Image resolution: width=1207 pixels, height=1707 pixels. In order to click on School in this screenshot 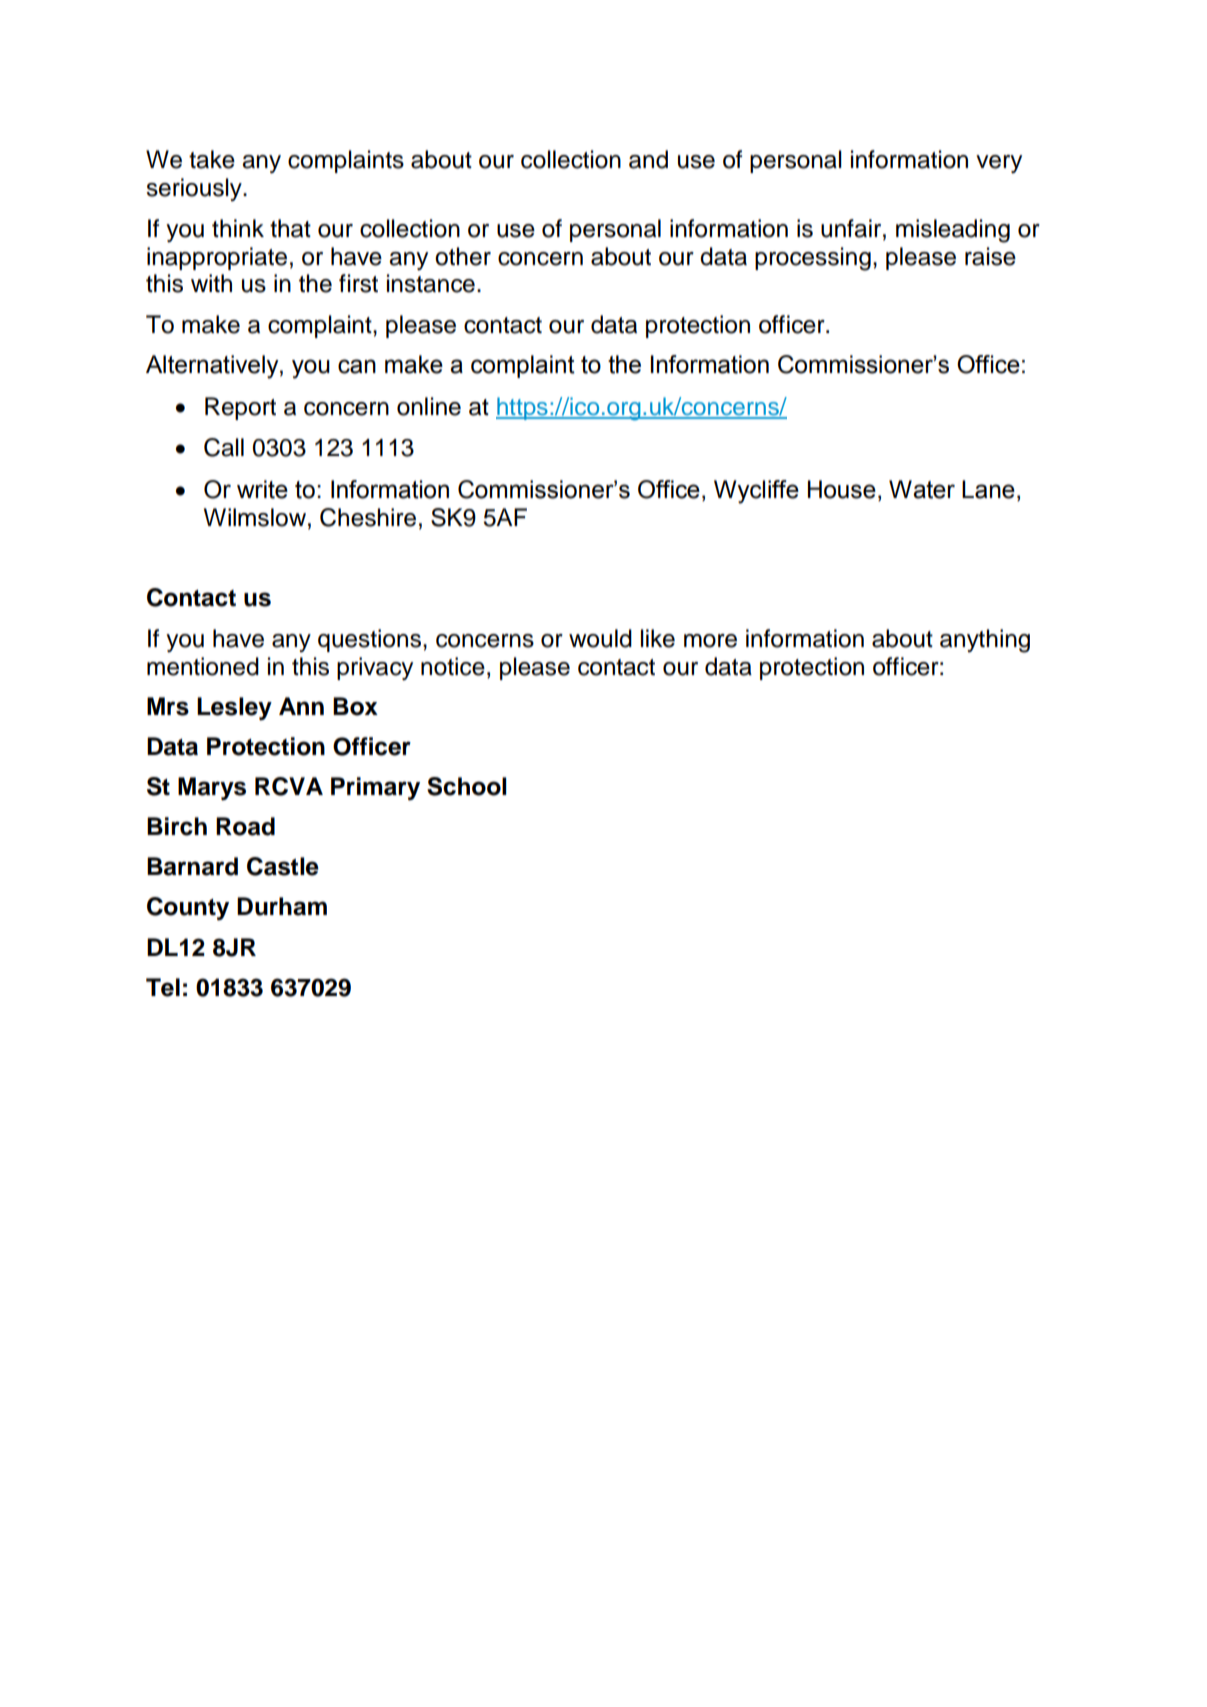, I will do `click(467, 786)`.
